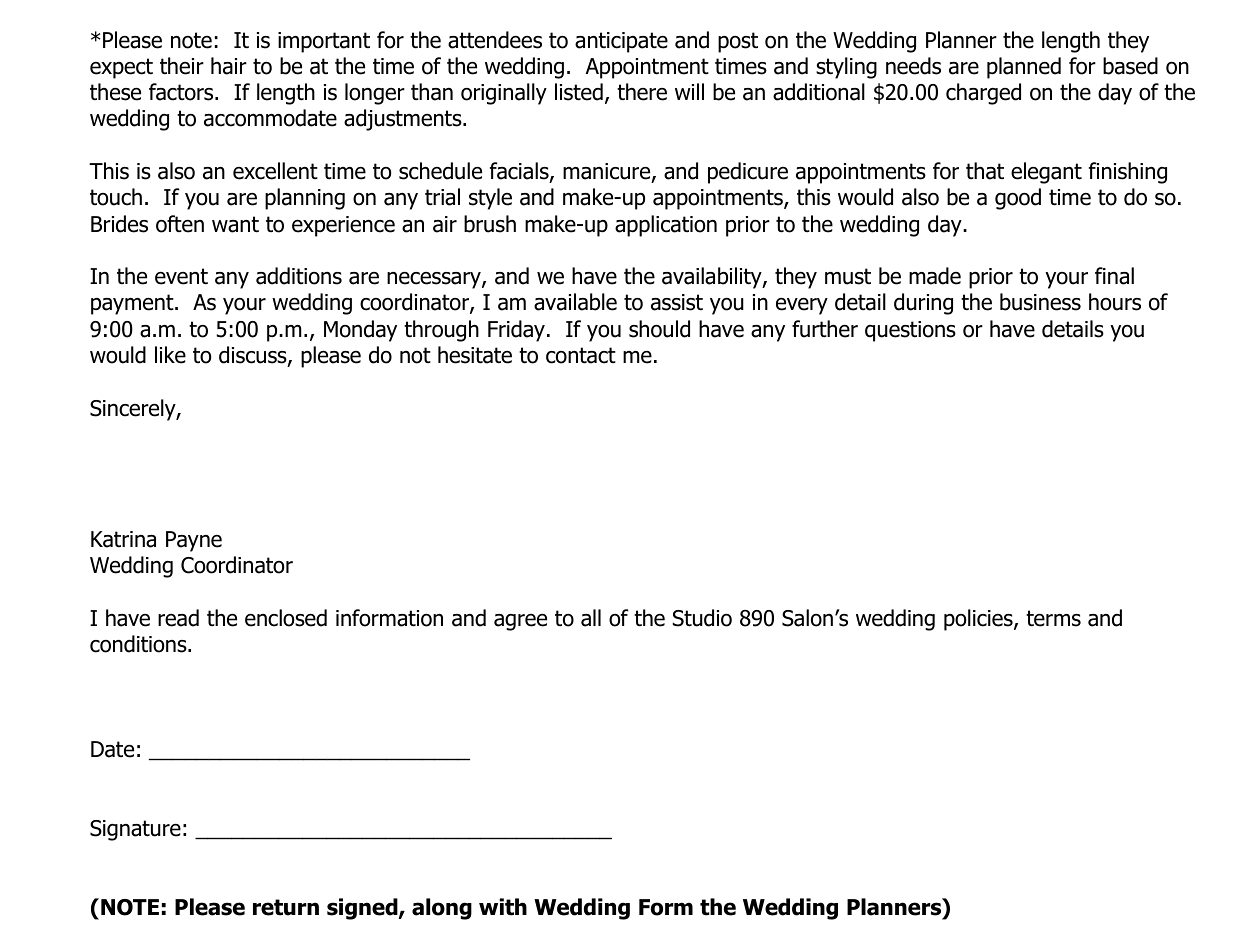 This page has height=952, width=1233. I want to click on with, so click(503, 907).
